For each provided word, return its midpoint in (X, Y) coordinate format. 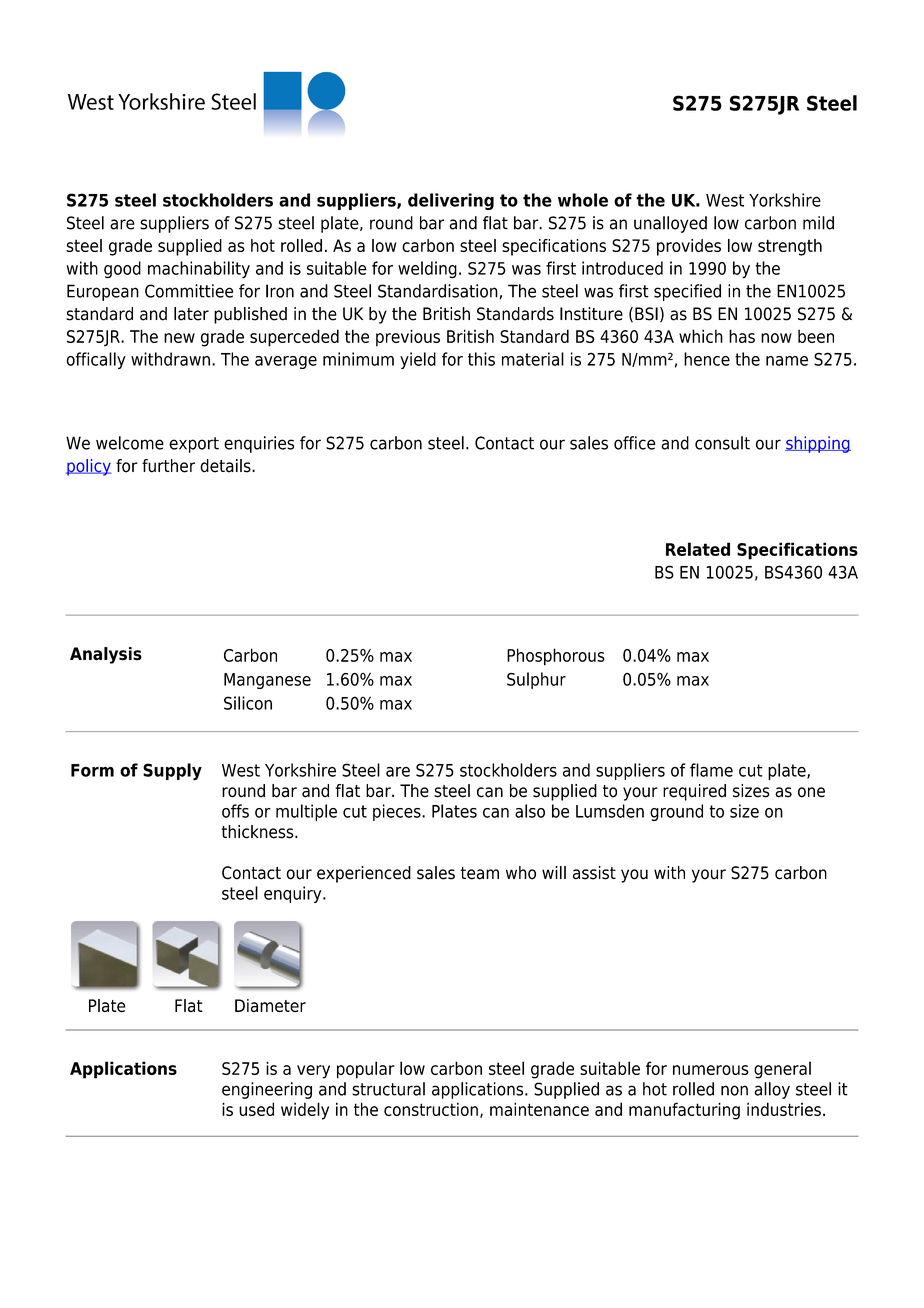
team (479, 873)
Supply (172, 772)
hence (707, 359)
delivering (451, 201)
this (481, 359)
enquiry (294, 894)
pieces (398, 812)
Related (698, 549)
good (122, 270)
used (256, 1109)
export (194, 445)
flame (711, 770)
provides (689, 247)
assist (594, 873)
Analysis (106, 655)
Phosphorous (556, 657)
